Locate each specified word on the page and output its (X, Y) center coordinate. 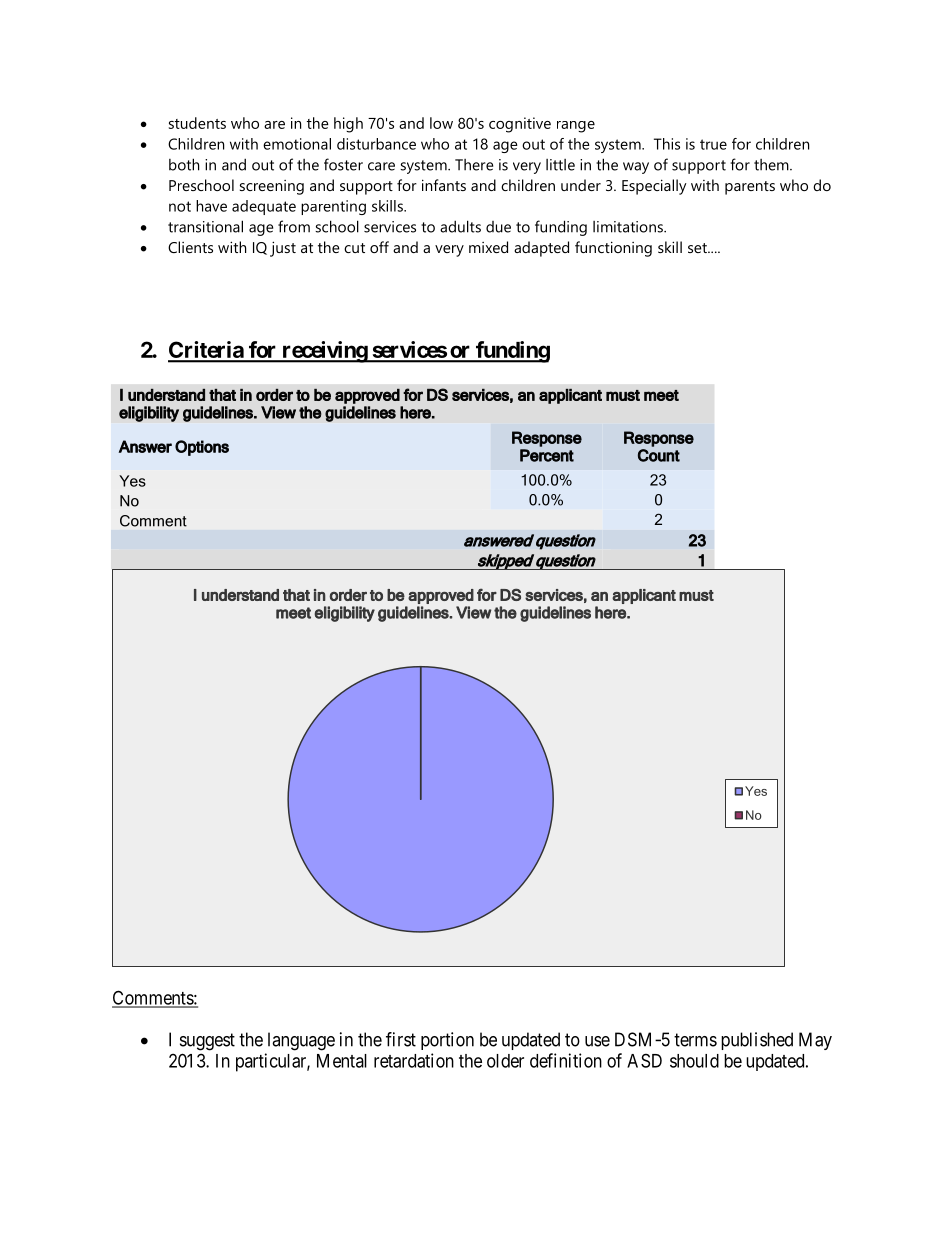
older (505, 1061)
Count (659, 455)
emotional (297, 144)
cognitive (520, 125)
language (301, 1041)
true (713, 144)
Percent (547, 455)
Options (202, 448)
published (757, 1041)
